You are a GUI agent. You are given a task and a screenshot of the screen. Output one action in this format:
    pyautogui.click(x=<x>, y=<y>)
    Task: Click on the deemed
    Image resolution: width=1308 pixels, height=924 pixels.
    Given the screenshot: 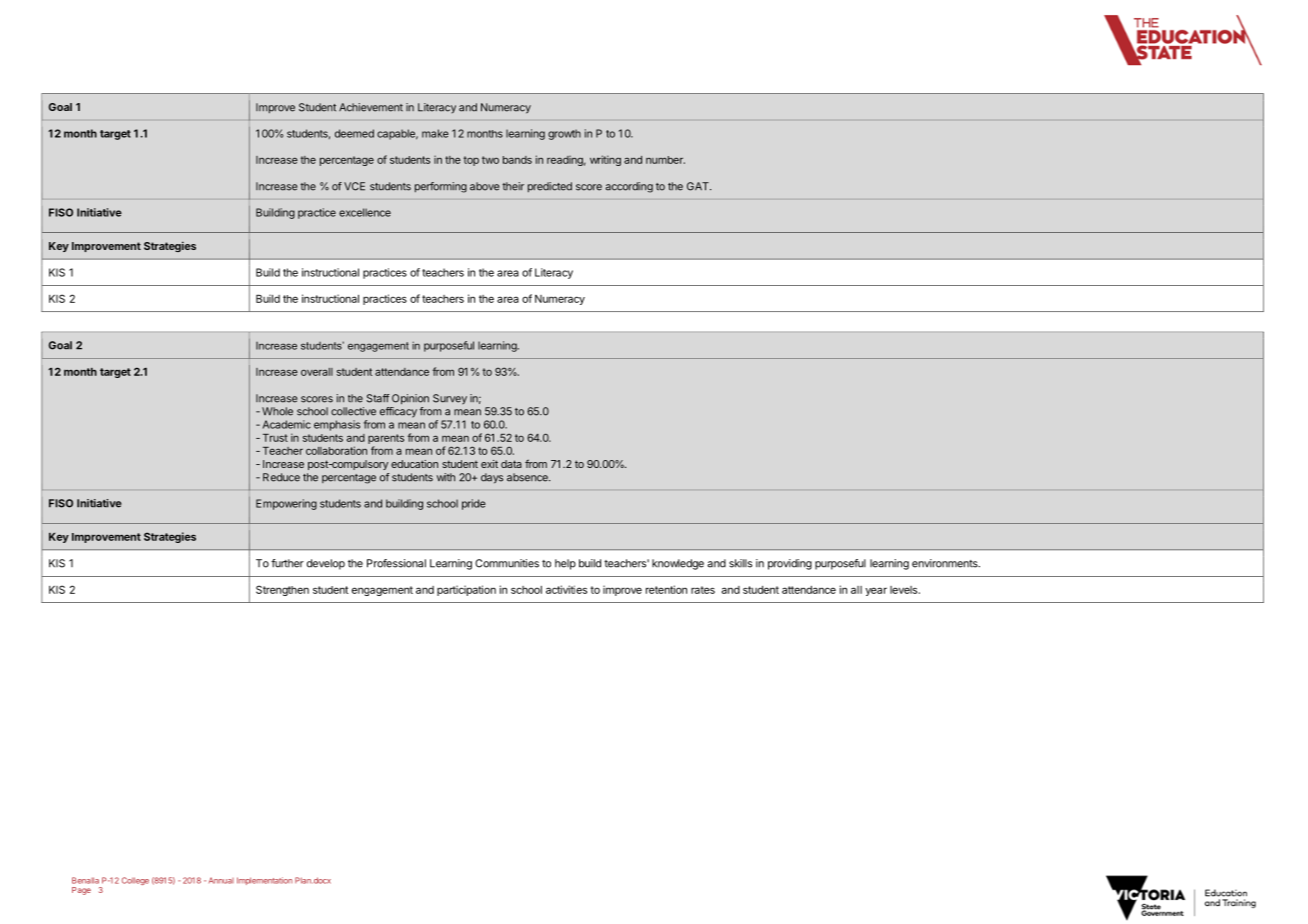 What is the action you would take?
    pyautogui.click(x=354, y=133)
